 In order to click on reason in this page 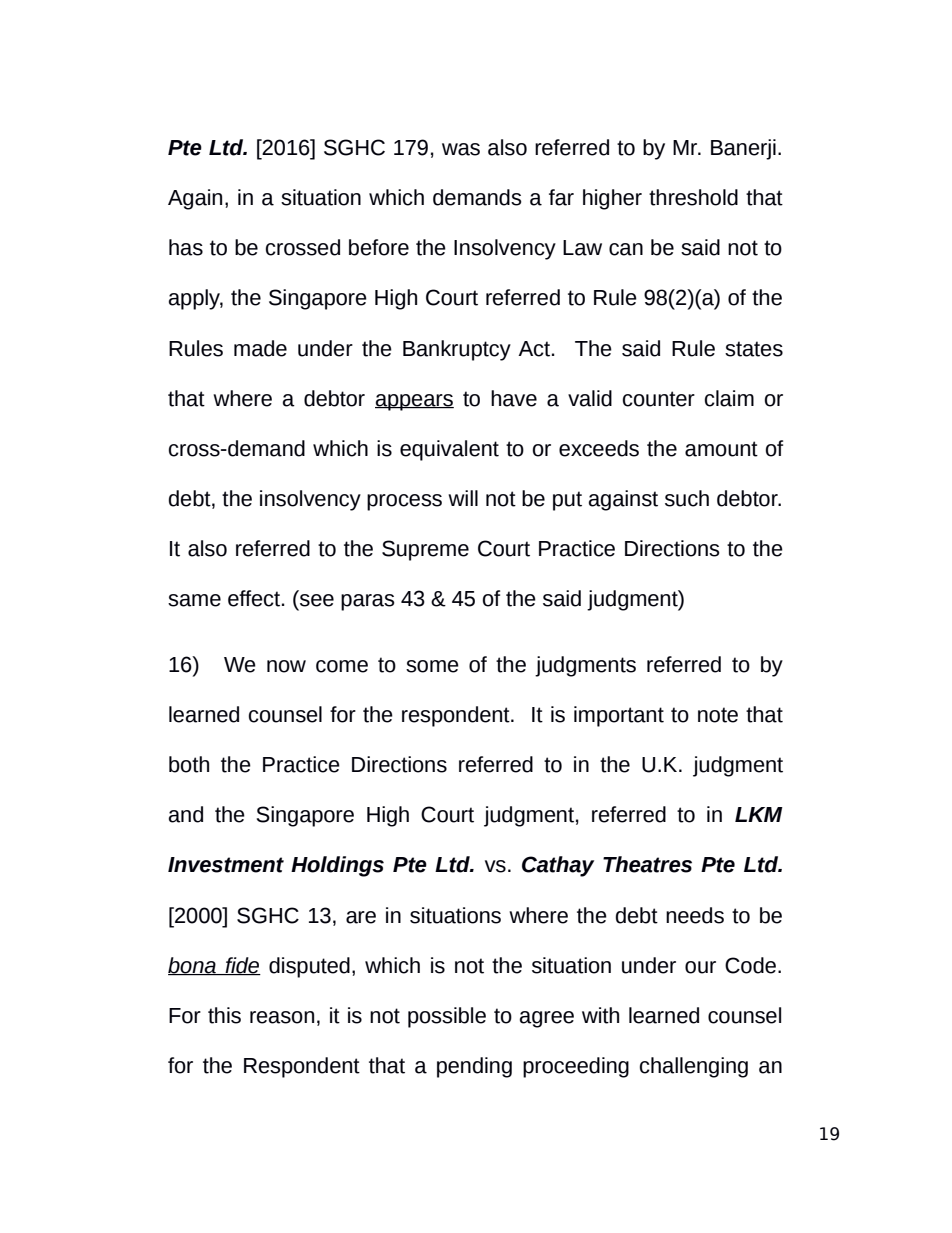, I will do `click(282, 1017)`.
